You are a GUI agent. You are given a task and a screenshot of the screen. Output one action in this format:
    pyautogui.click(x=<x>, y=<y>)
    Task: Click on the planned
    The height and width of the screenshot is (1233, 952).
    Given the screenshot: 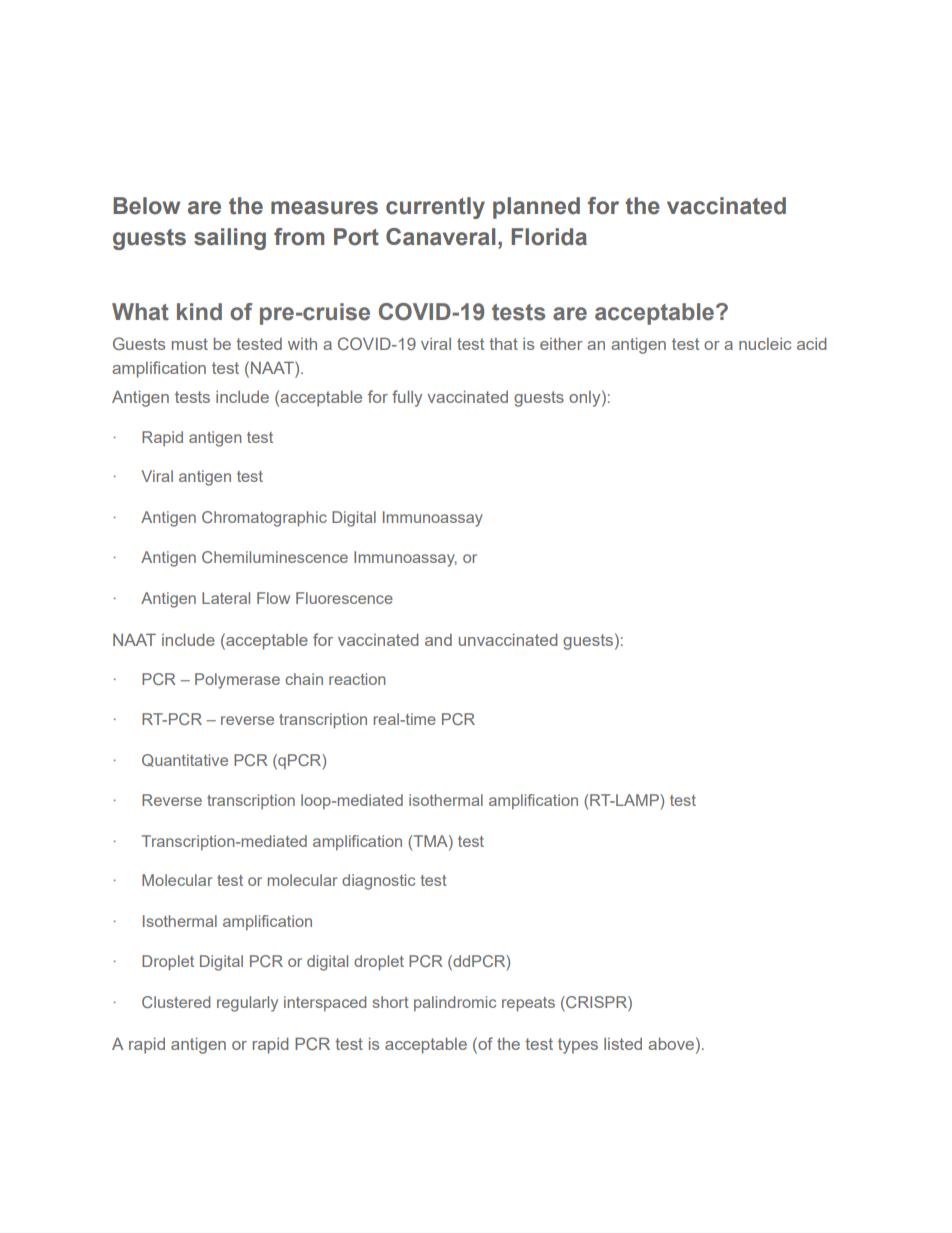 What is the action you would take?
    pyautogui.click(x=536, y=208)
